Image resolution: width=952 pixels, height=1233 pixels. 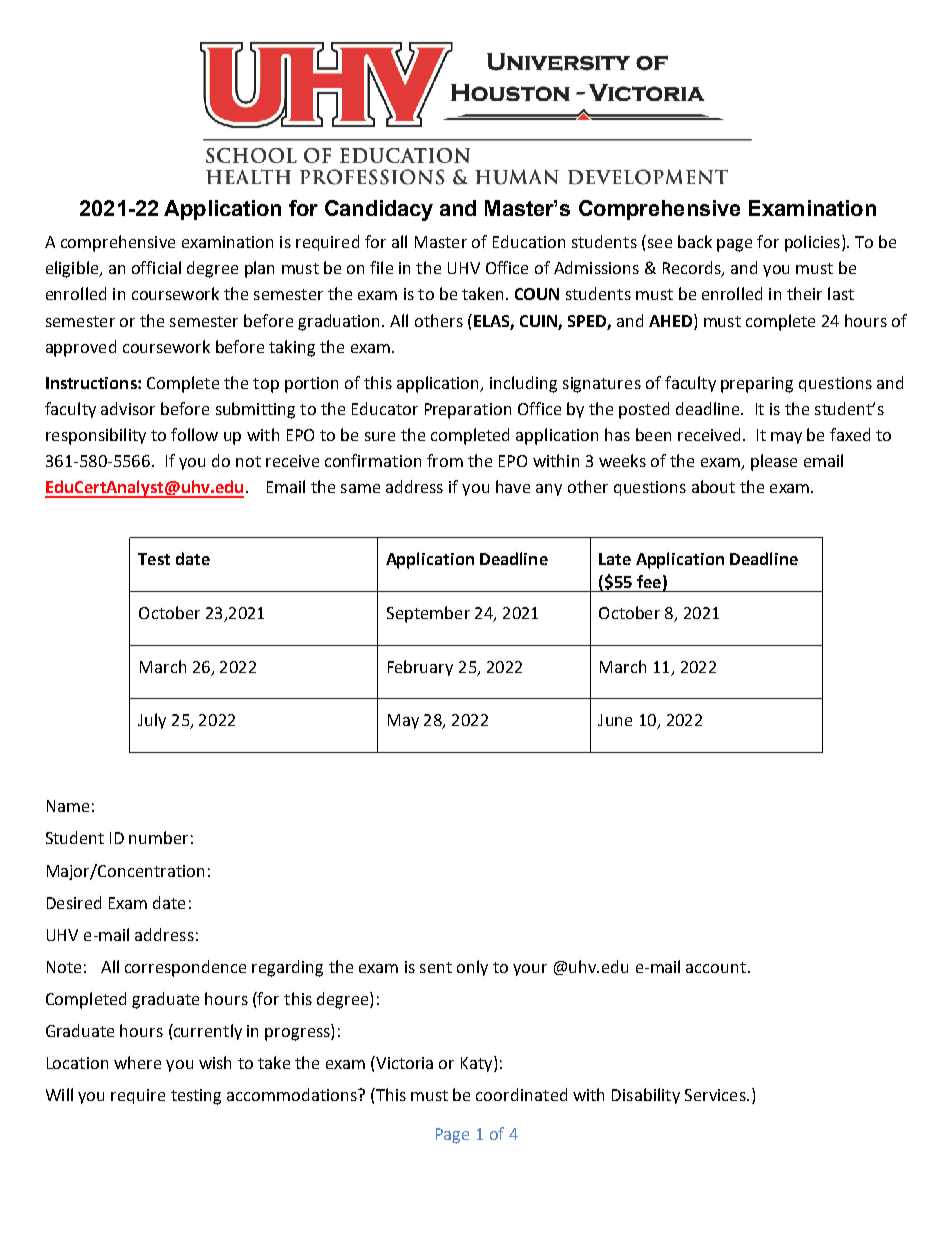 What do you see at coordinates (615, 720) in the screenshot?
I see `June` at bounding box center [615, 720].
